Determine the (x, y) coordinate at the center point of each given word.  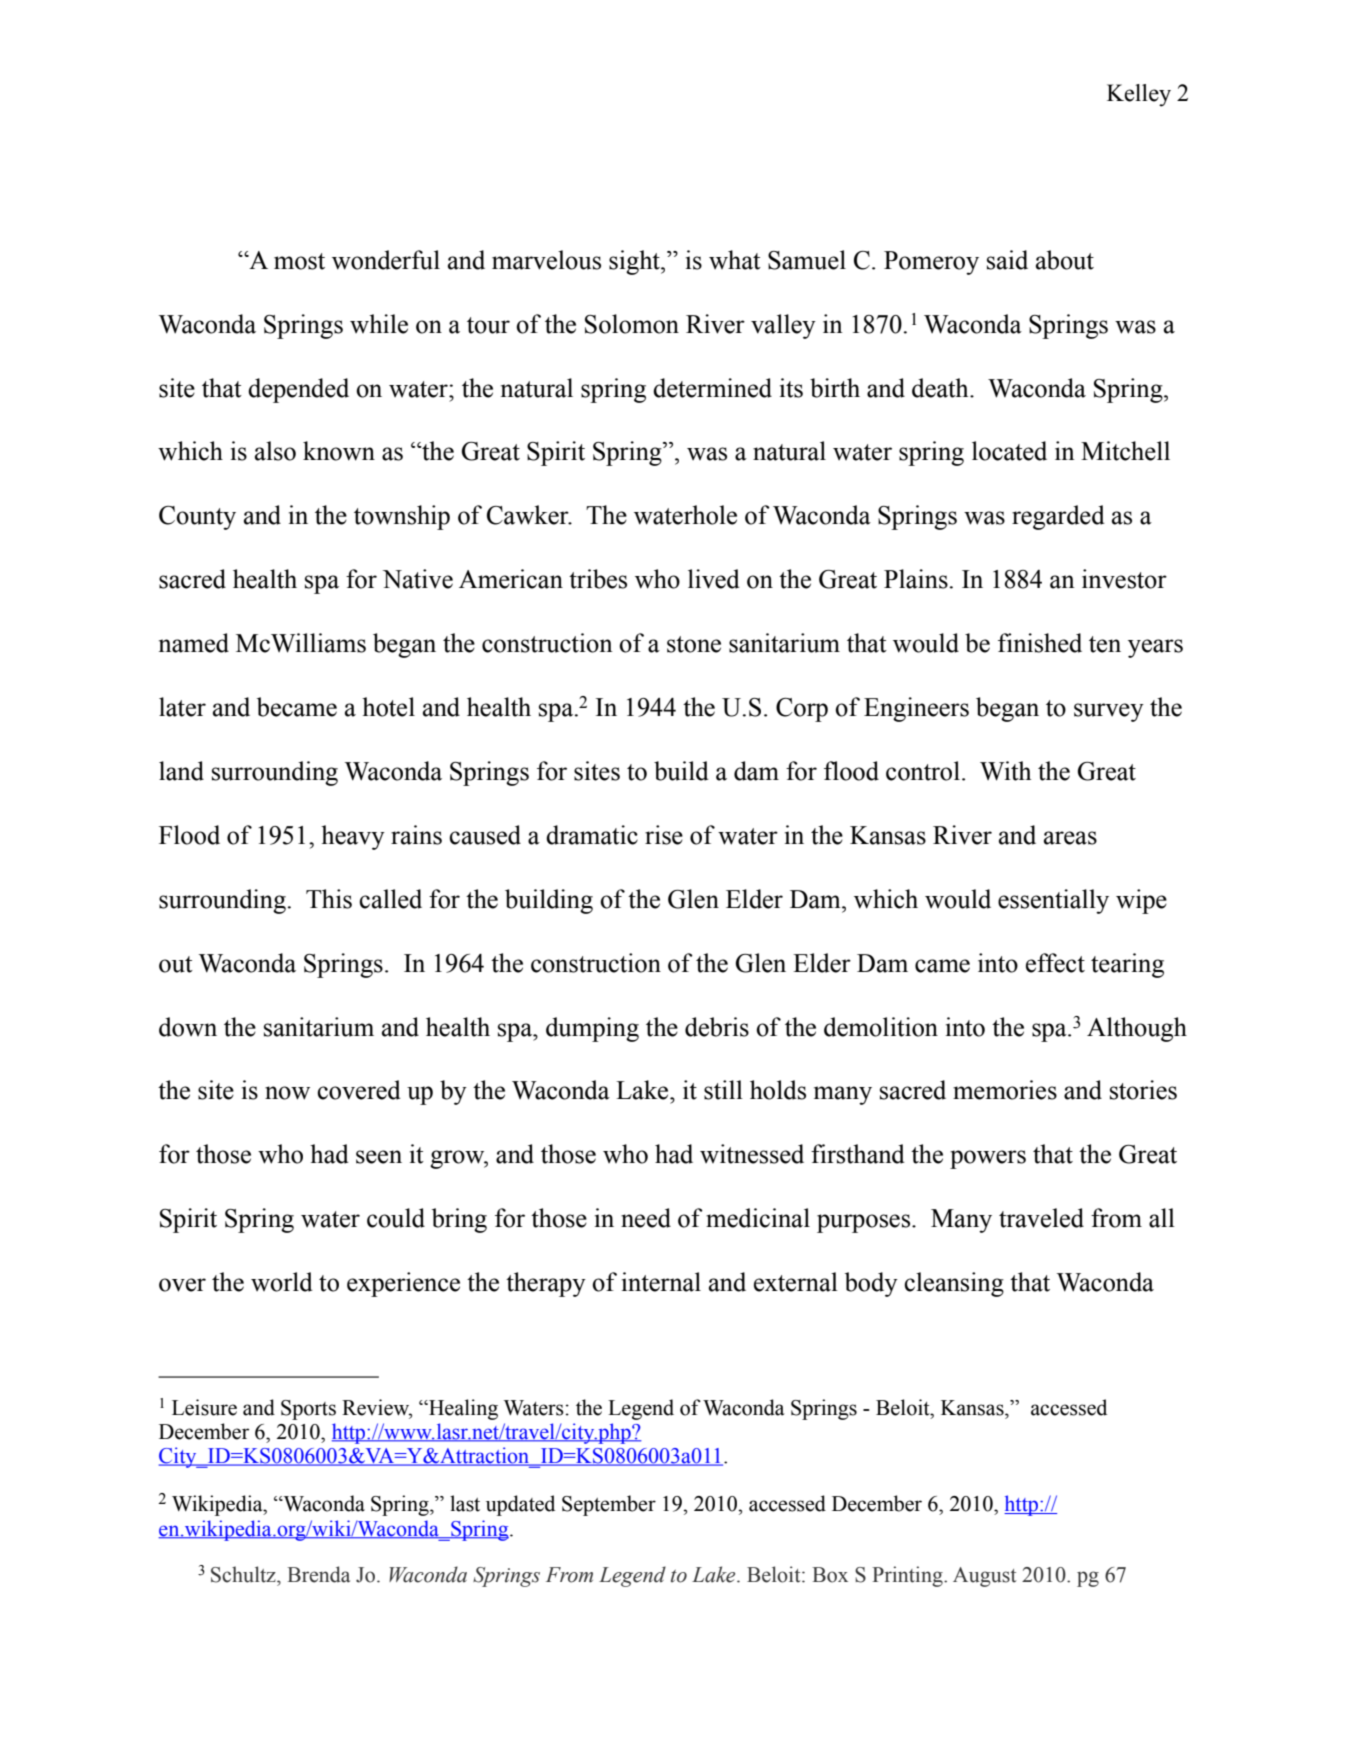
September (609, 1505)
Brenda (318, 1574)
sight (635, 262)
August (984, 1577)
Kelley (1139, 95)
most (299, 261)
